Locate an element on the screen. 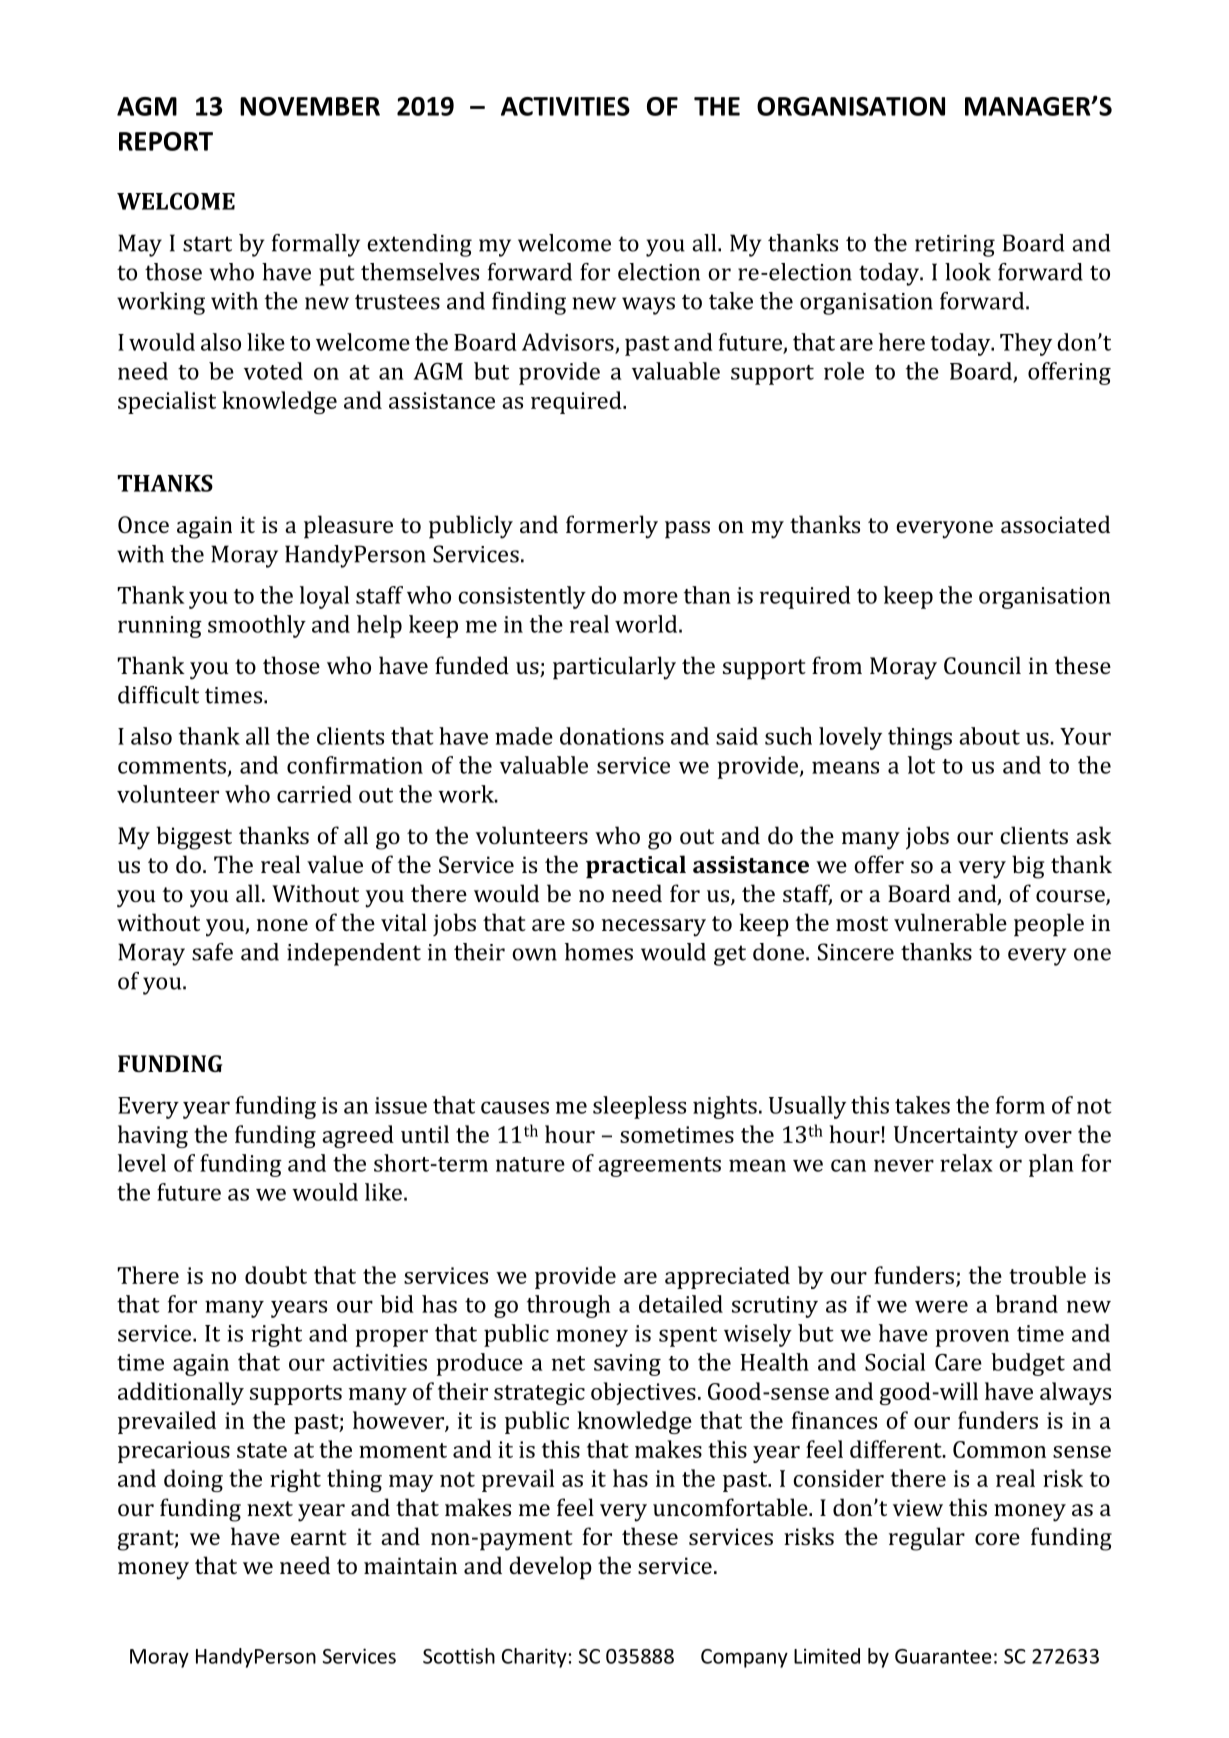 Image resolution: width=1229 pixels, height=1738 pixels. NOVEMBER is located at coordinates (310, 106).
